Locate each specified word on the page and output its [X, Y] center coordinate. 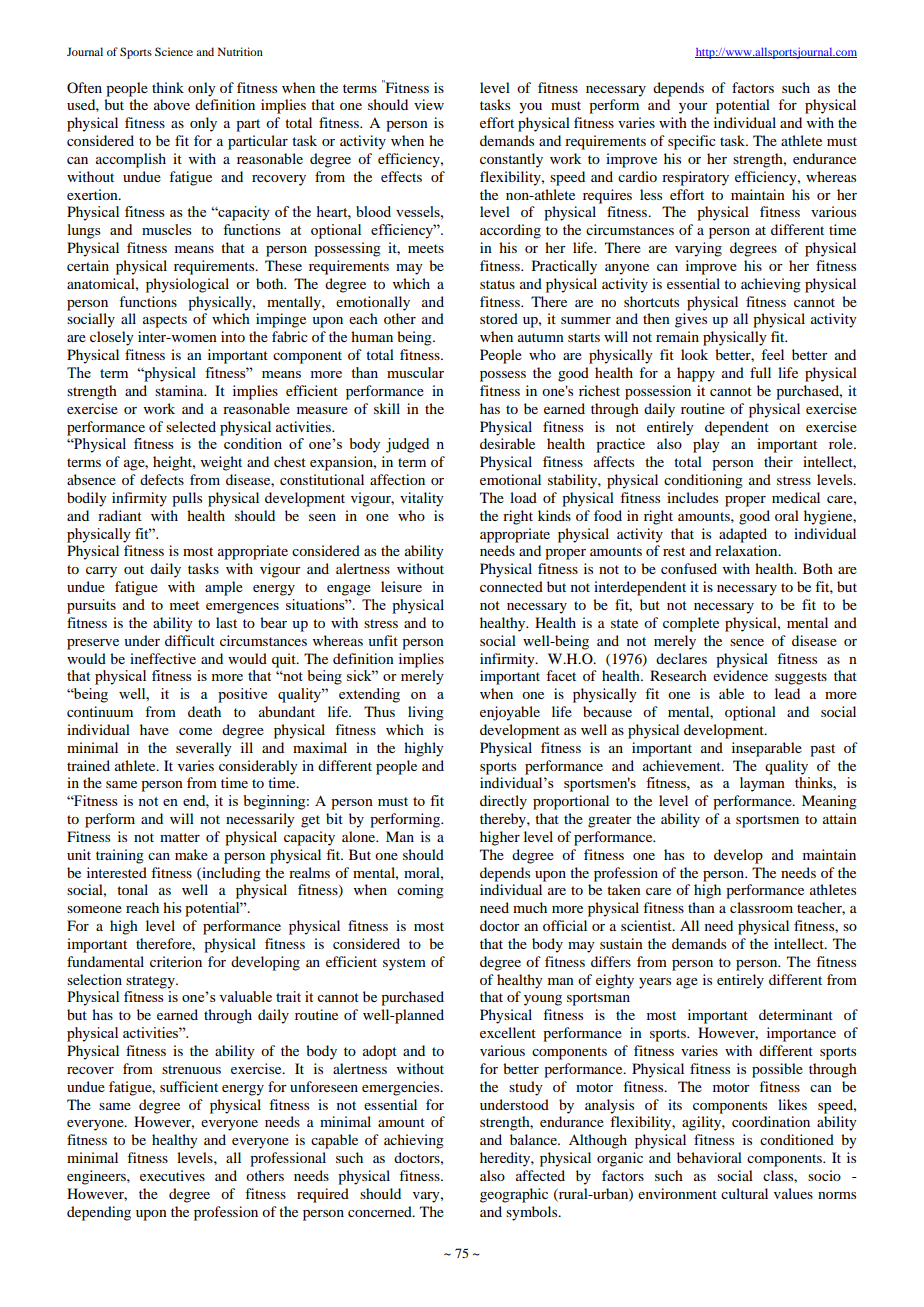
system [404, 964]
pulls [187, 499]
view [429, 104]
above [172, 104]
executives [172, 1175]
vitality [422, 499]
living [426, 713]
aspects [165, 321]
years [655, 983]
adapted [743, 535]
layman [762, 784]
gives [691, 320]
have [154, 729]
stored [499, 318]
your [693, 108]
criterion [176, 961]
